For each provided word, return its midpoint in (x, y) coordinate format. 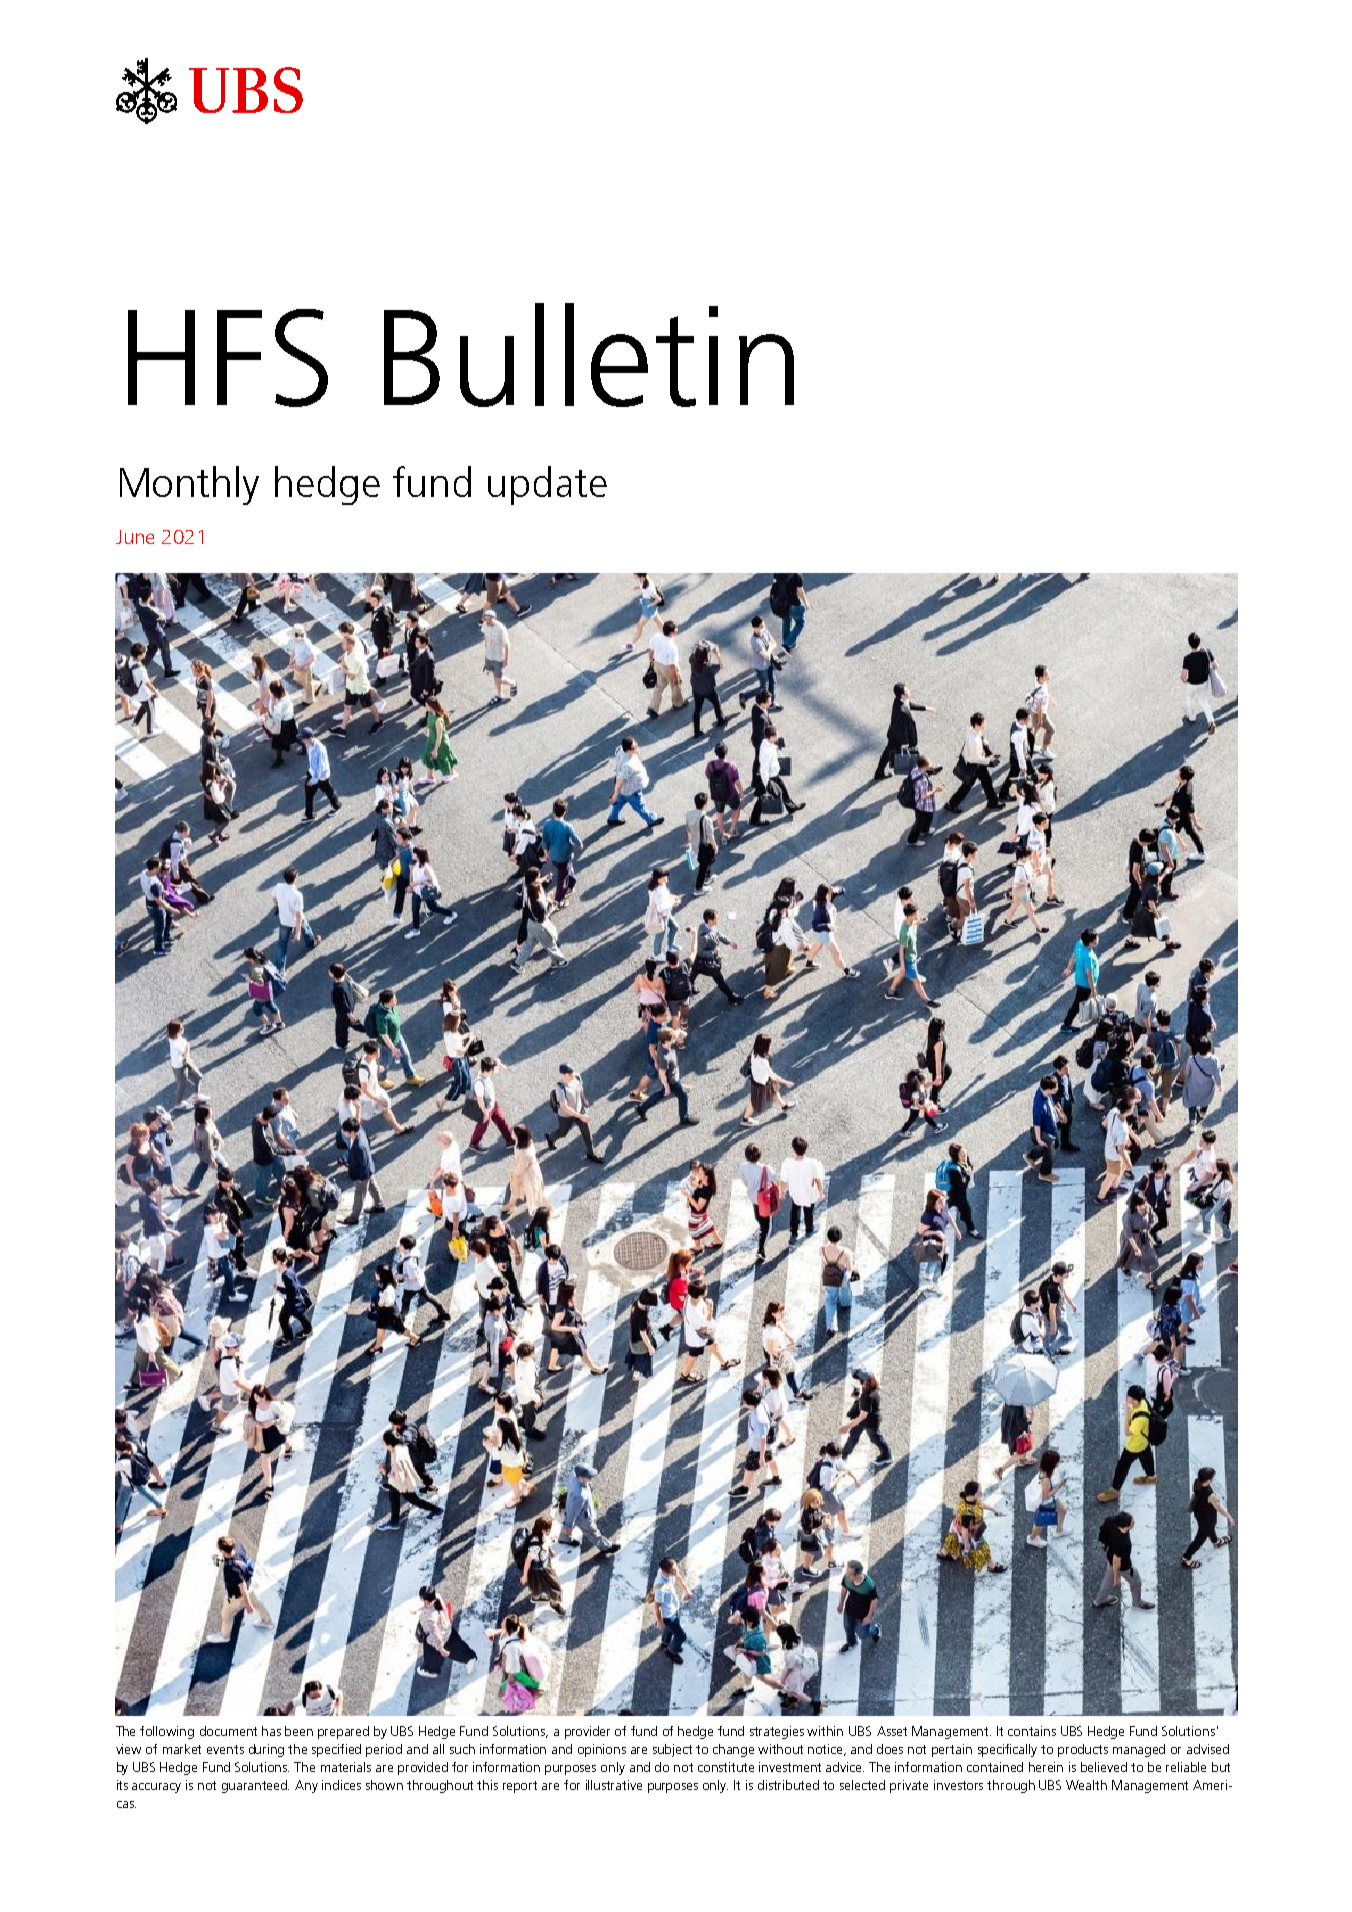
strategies (777, 1732)
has (271, 1731)
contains (1032, 1731)
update (547, 485)
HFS (228, 358)
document (228, 1731)
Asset (892, 1731)
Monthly (189, 485)
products (1083, 1750)
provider (587, 1732)
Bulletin (589, 355)
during (266, 1750)
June (135, 537)
